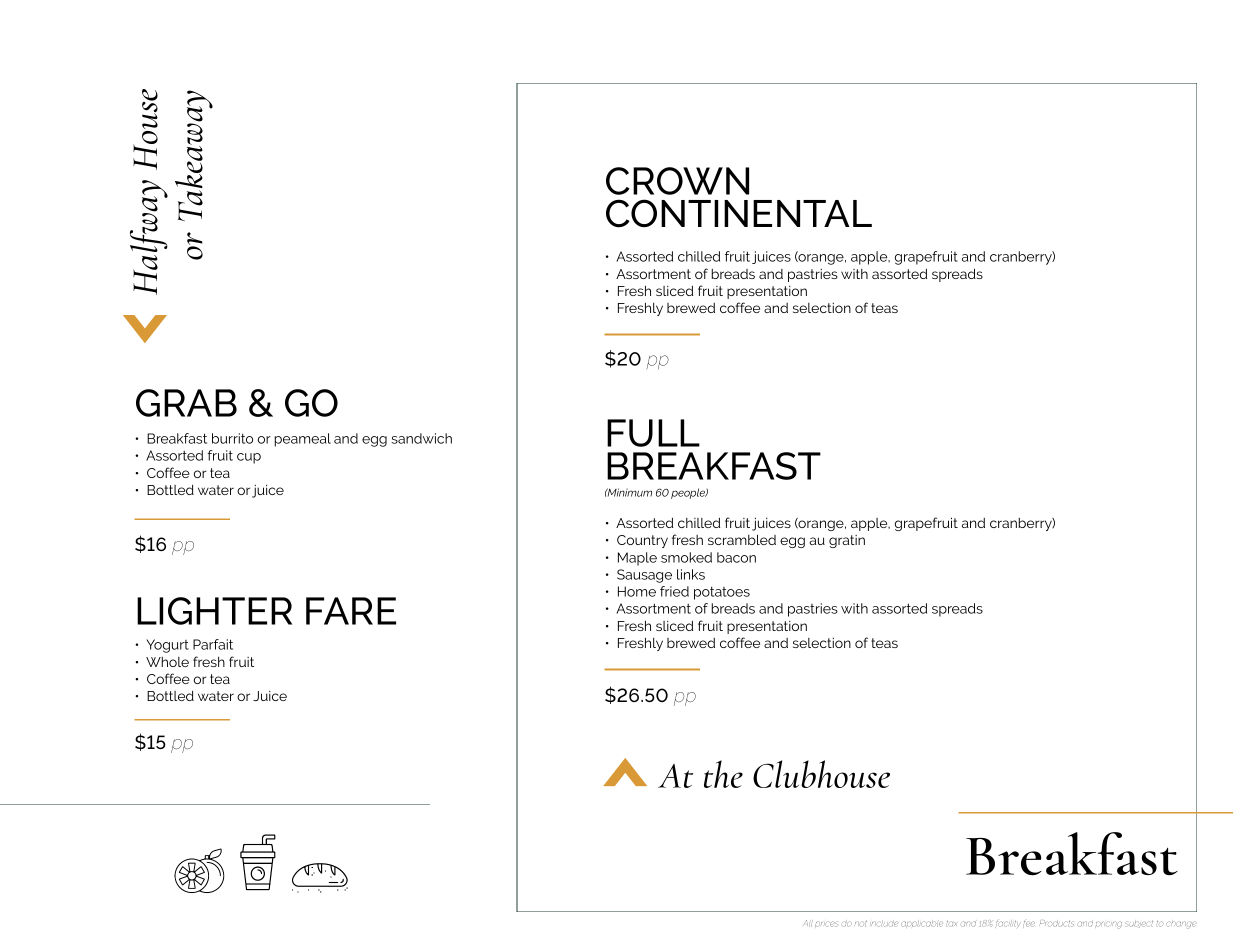 The image size is (1233, 952). Describe the element at coordinates (808, 923) in the document. I see `All` at that location.
